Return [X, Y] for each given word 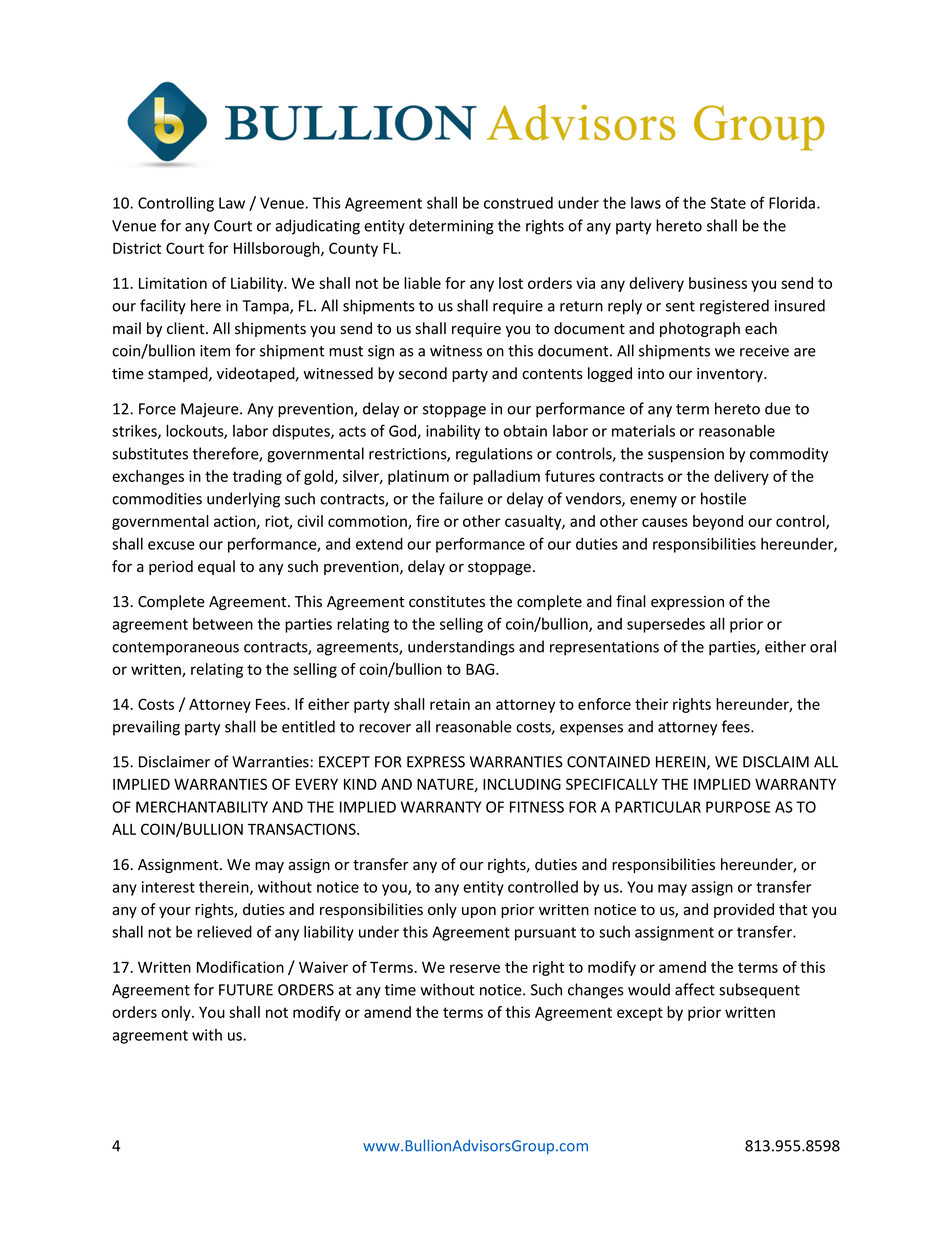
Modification [240, 967]
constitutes [447, 602]
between [223, 624]
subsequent [759, 991]
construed [518, 203]
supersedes [666, 625]
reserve [475, 968]
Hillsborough [278, 249]
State [728, 203]
